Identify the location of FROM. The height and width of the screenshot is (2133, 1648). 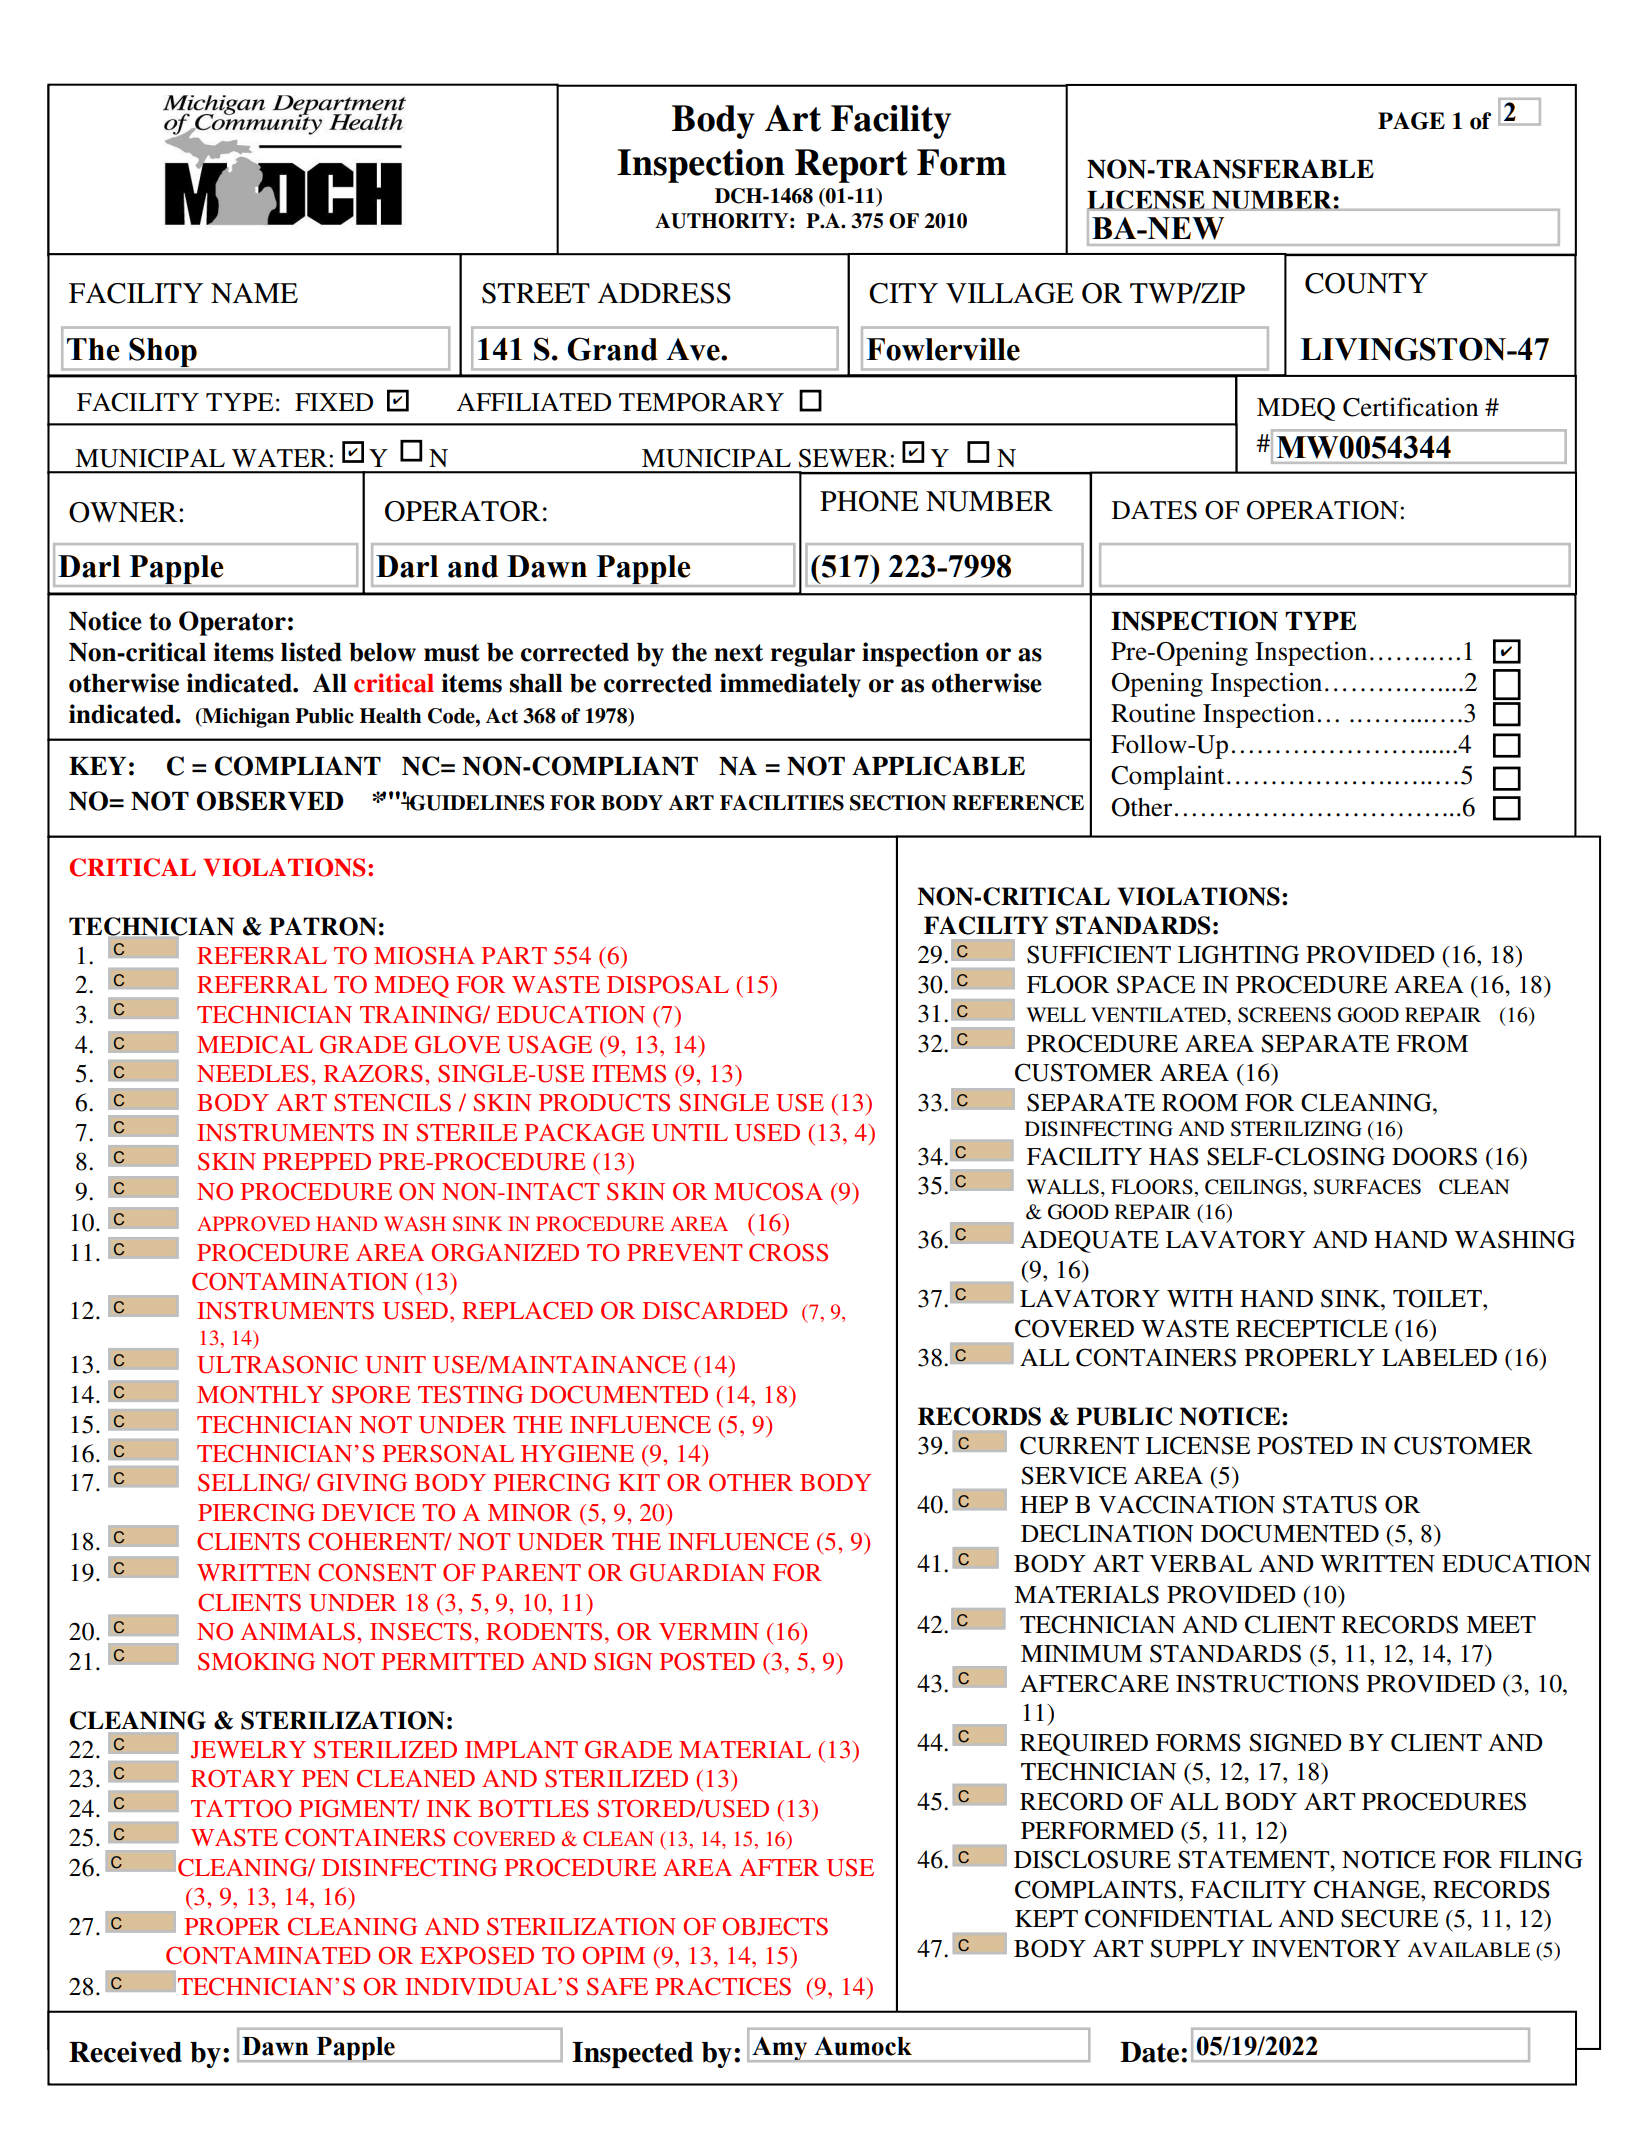
(1432, 1043).
